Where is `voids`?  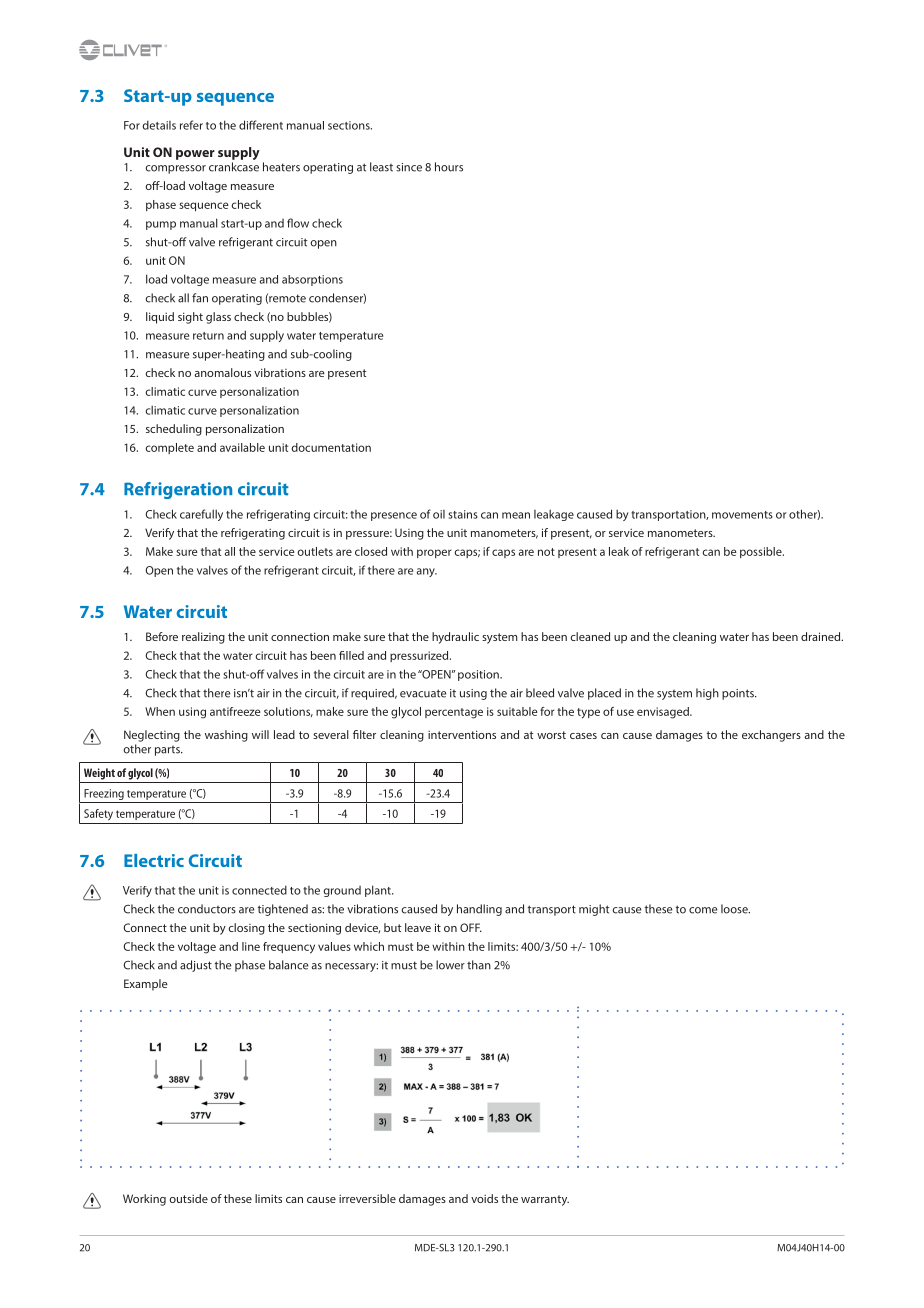
voids is located at coordinates (484, 1198).
